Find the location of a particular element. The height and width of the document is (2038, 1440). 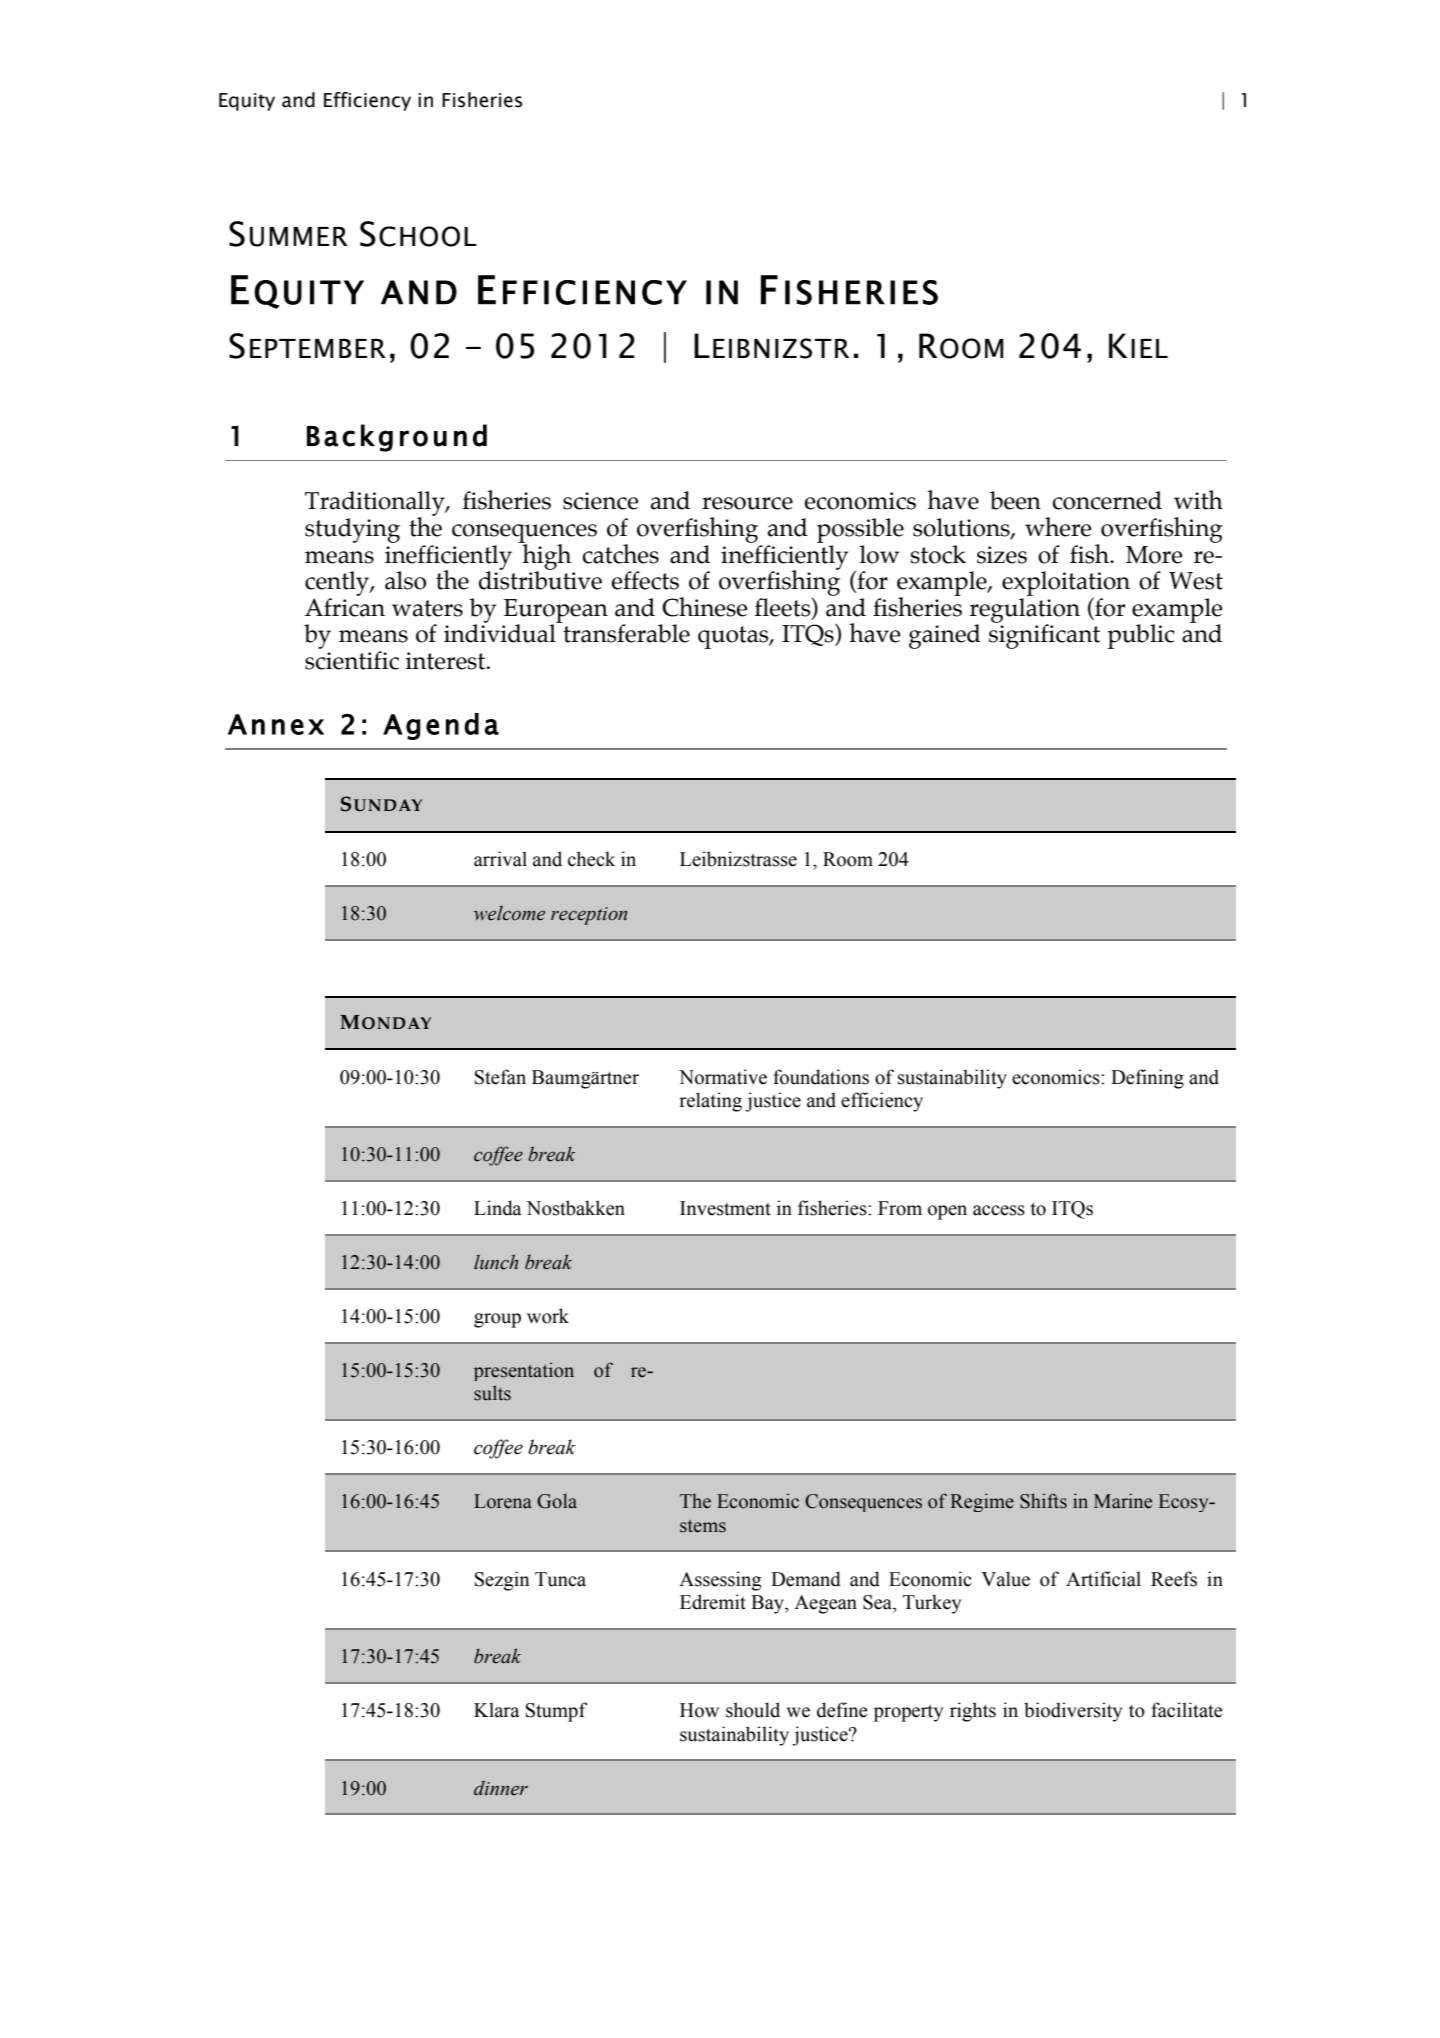

biodiversity is located at coordinates (1073, 1712).
